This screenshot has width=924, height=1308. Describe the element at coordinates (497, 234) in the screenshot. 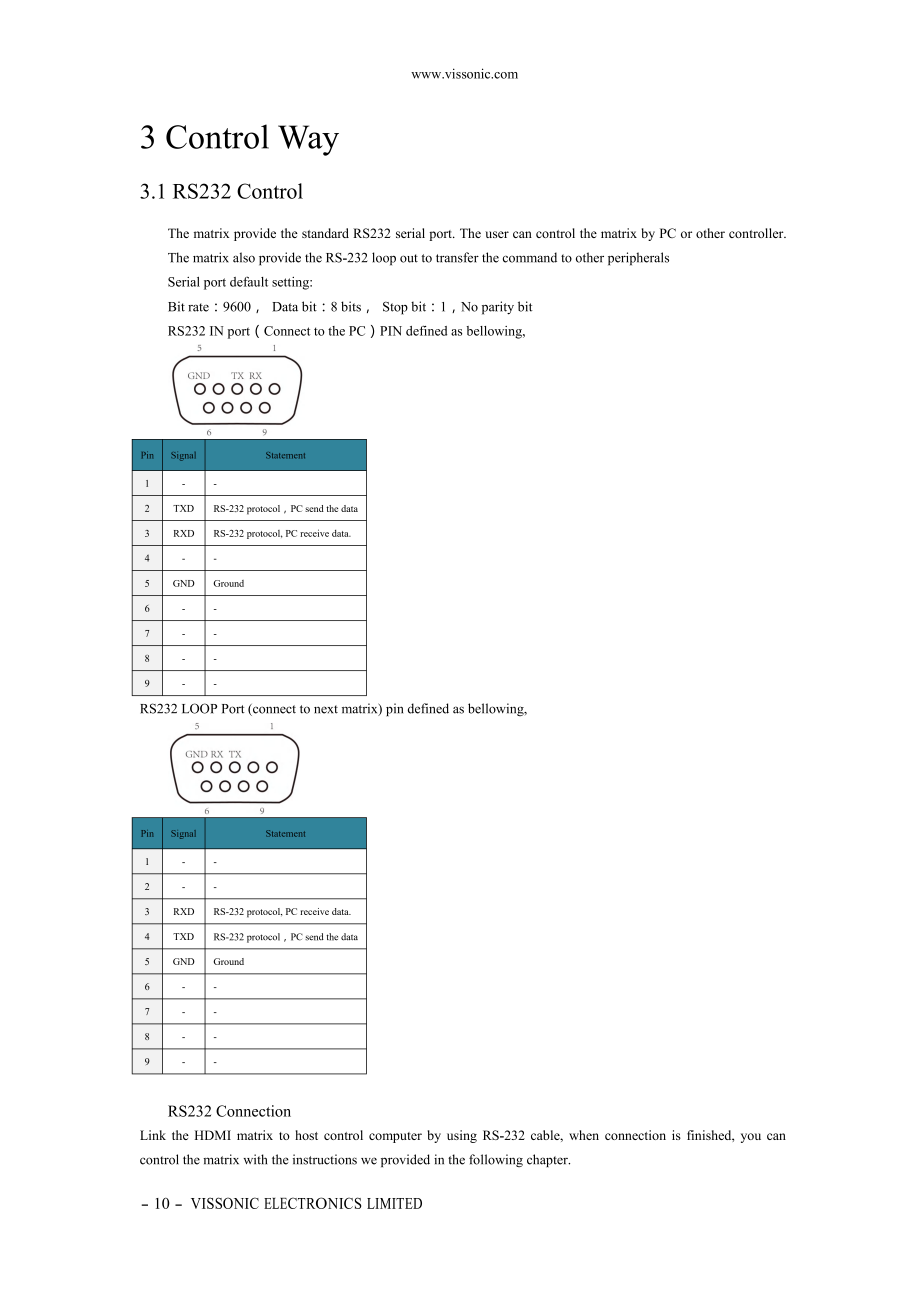

I see `user` at that location.
